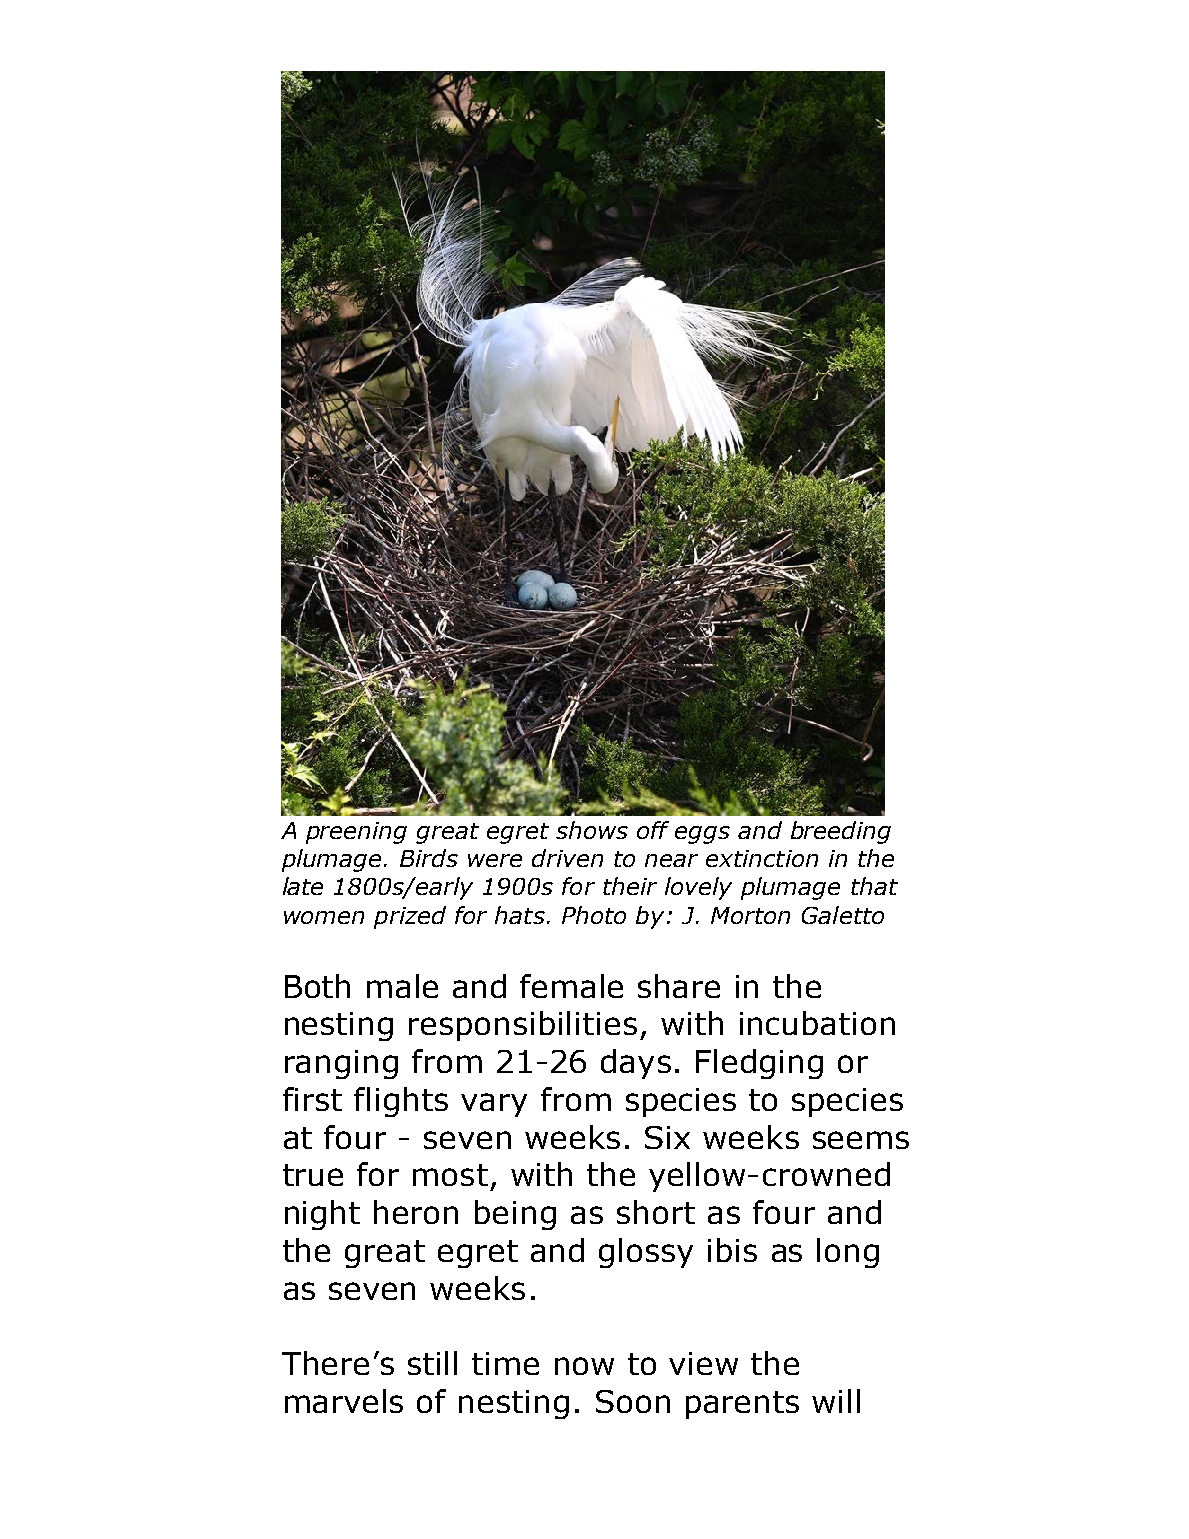 This image has width=1189, height=1539. I want to click on preening, so click(356, 833).
